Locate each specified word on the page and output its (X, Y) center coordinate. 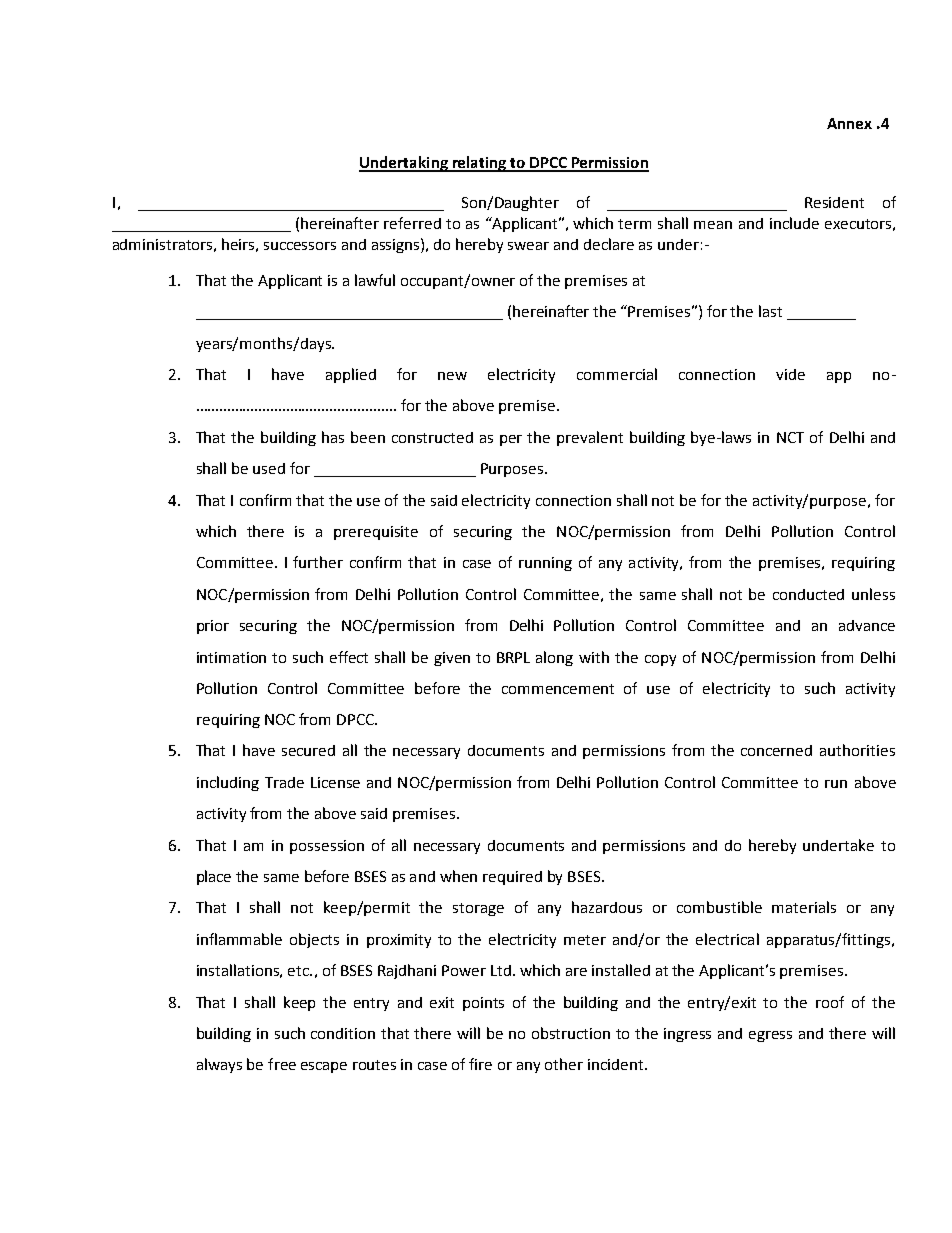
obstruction (571, 1033)
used (269, 468)
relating (480, 164)
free (282, 1064)
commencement (558, 689)
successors (300, 246)
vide (790, 374)
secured (308, 750)
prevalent (590, 438)
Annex (849, 123)
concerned (776, 750)
